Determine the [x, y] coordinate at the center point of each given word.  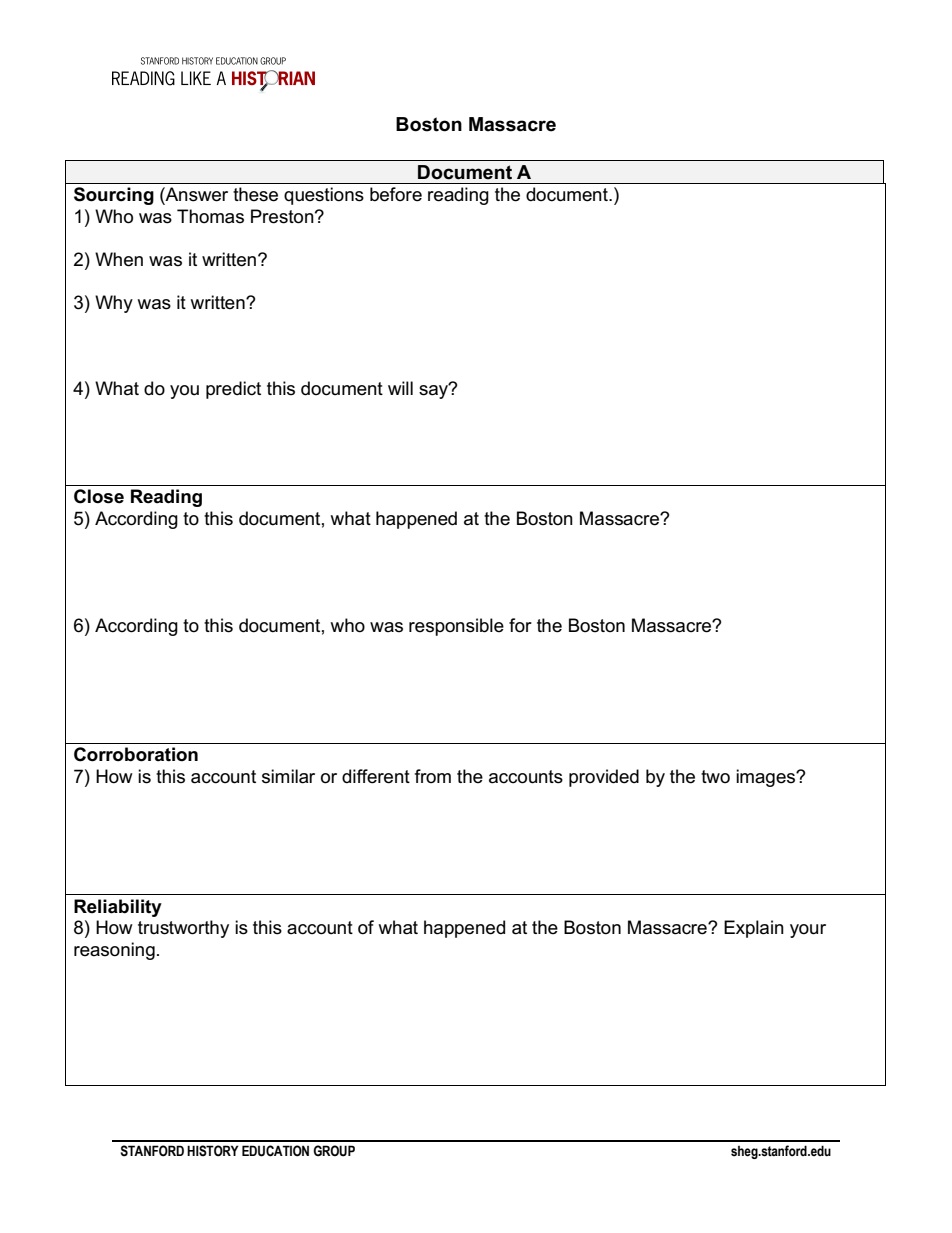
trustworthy [183, 929]
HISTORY [213, 1151]
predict [233, 390]
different [376, 776]
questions [324, 196]
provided [604, 778]
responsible [456, 627]
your [808, 931]
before [396, 194]
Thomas [210, 216]
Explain [754, 929]
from [433, 776]
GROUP [334, 1151]
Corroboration [136, 754]
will [400, 388]
